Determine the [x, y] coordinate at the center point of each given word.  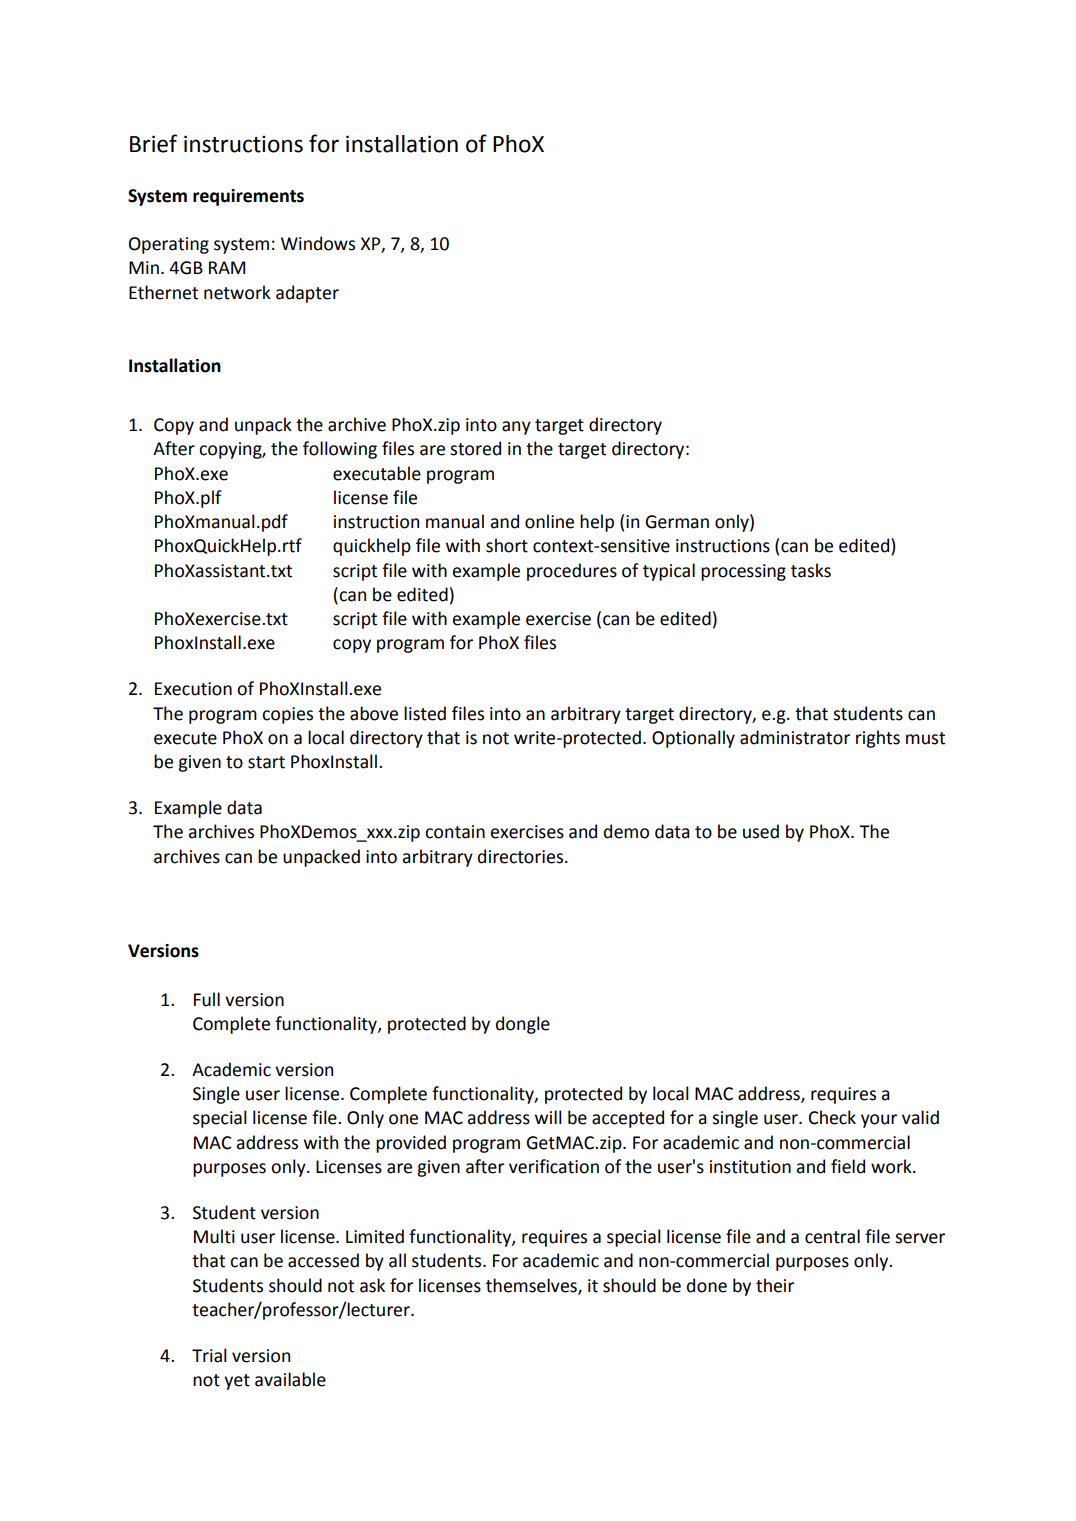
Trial [209, 1355]
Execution [193, 689]
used [761, 831]
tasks [811, 570]
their [775, 1285]
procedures [572, 572]
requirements [248, 197]
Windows [318, 243]
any [516, 428]
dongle [523, 1025]
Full [207, 999]
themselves [532, 1286]
